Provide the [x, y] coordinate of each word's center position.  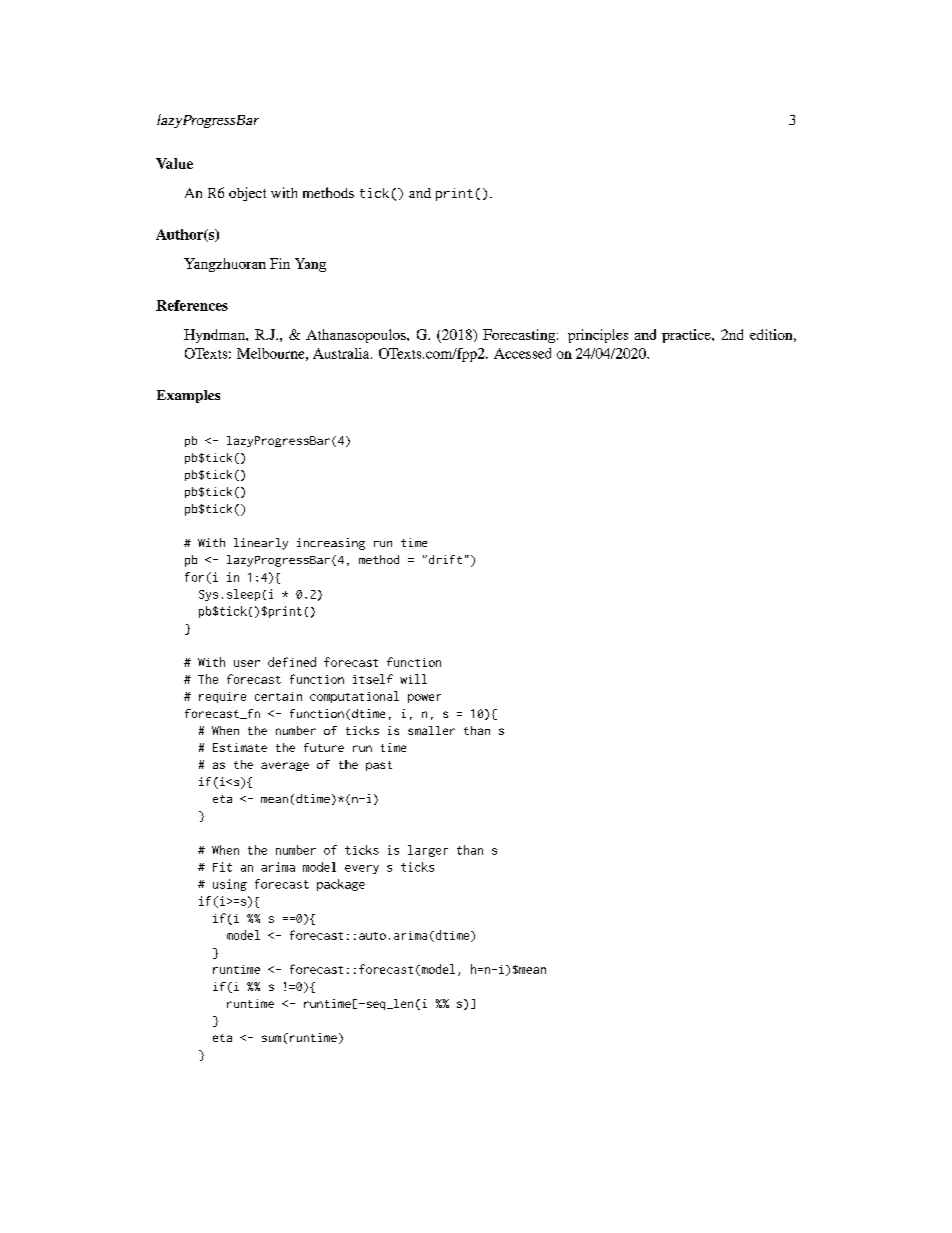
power [424, 698]
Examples [188, 396]
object [247, 194]
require [222, 697]
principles [598, 336]
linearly [261, 544]
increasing [331, 544]
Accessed [522, 353]
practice [687, 336]
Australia [342, 353]
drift [444, 559]
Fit [222, 867]
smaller [431, 730]
